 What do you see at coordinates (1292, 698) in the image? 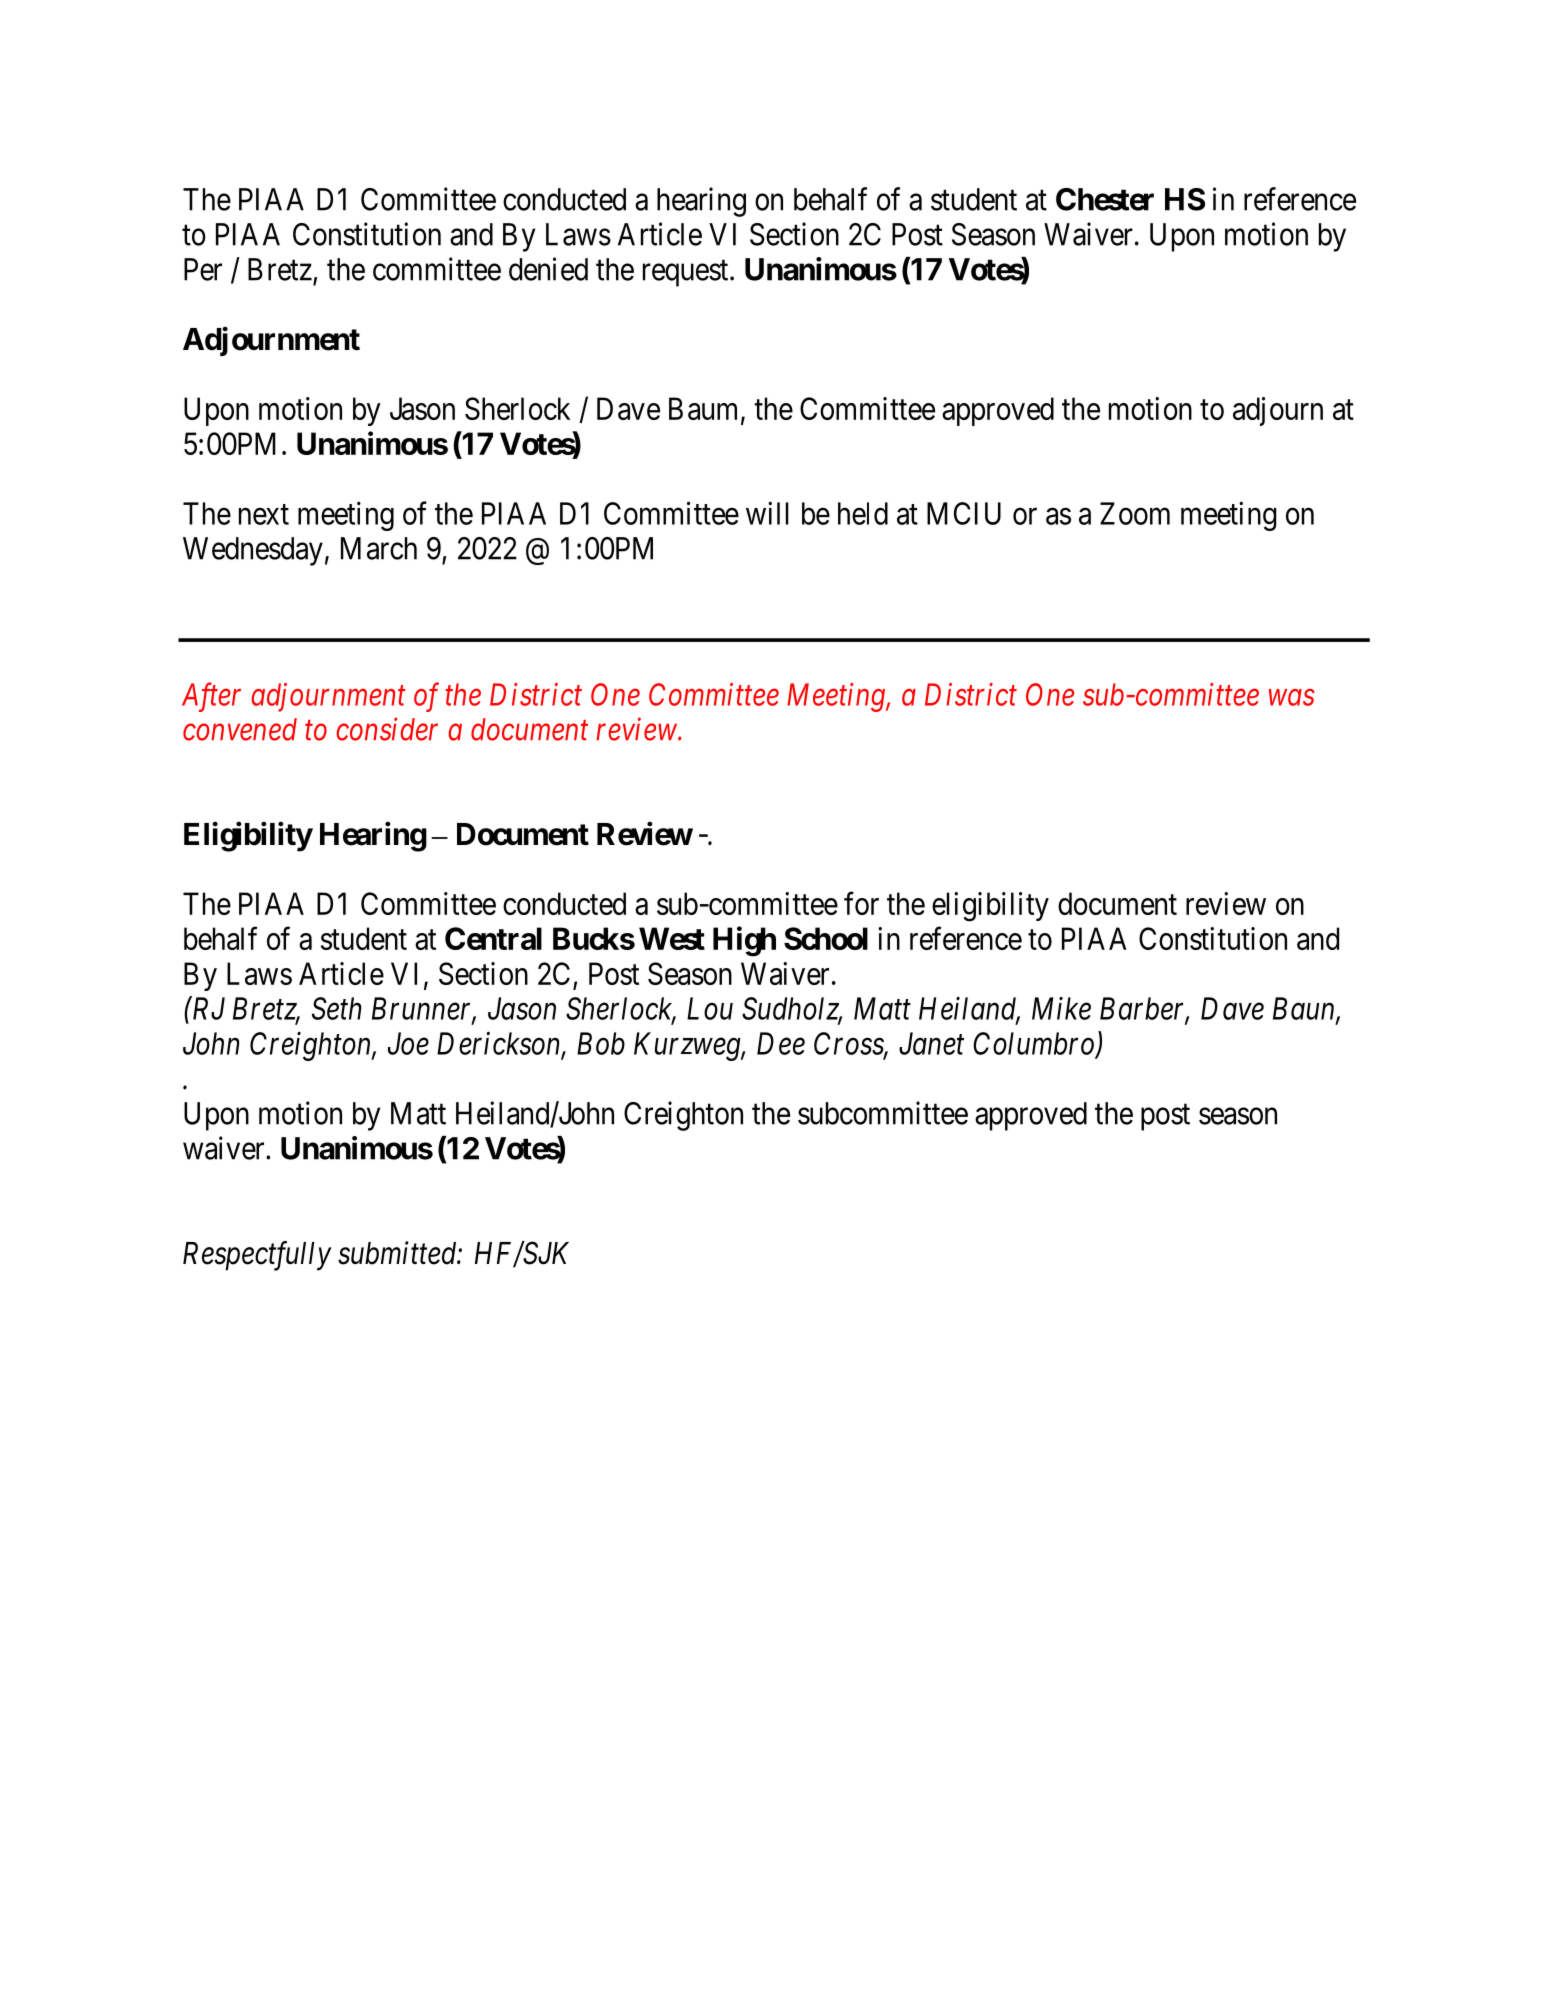
I see `was` at bounding box center [1292, 698].
